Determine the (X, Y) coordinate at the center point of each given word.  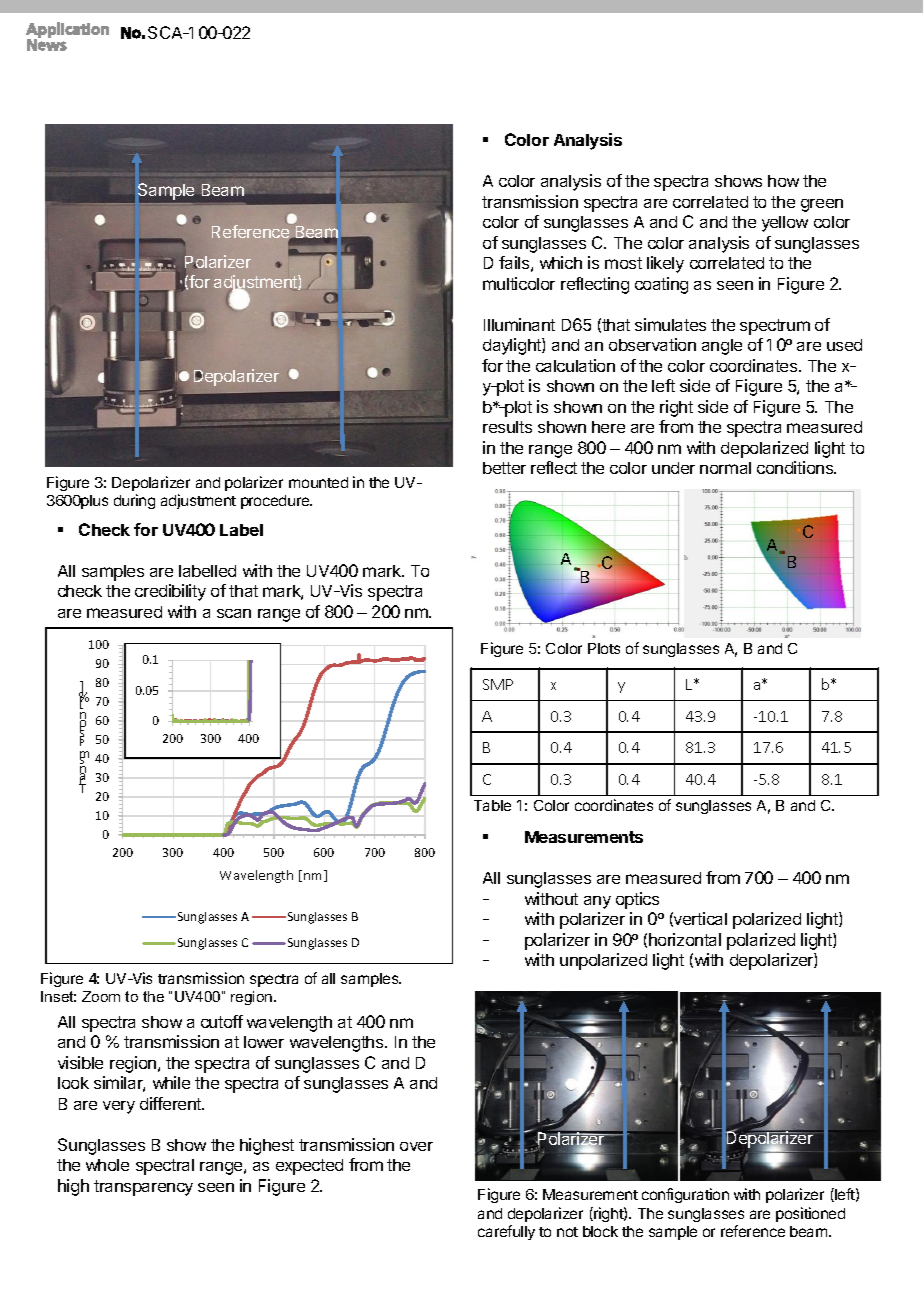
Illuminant (519, 324)
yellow (785, 224)
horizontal (685, 939)
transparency (143, 1188)
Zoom (101, 996)
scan (234, 613)
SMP (498, 684)
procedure (276, 502)
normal (725, 468)
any (597, 902)
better (504, 468)
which (561, 262)
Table (492, 805)
